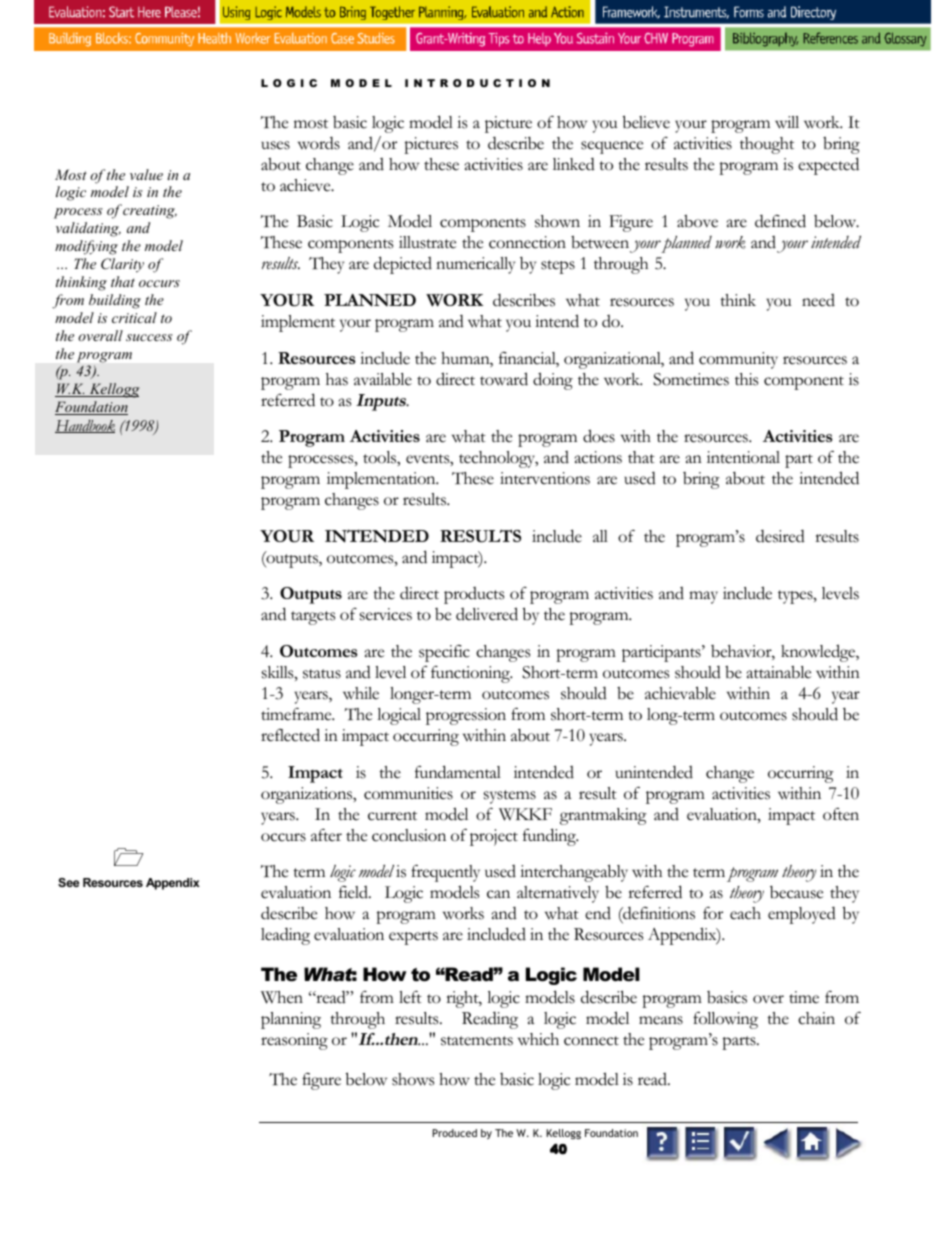 This screenshot has height=1233, width=952. Describe the element at coordinates (294, 1041) in the screenshot. I see `reasoning` at that location.
